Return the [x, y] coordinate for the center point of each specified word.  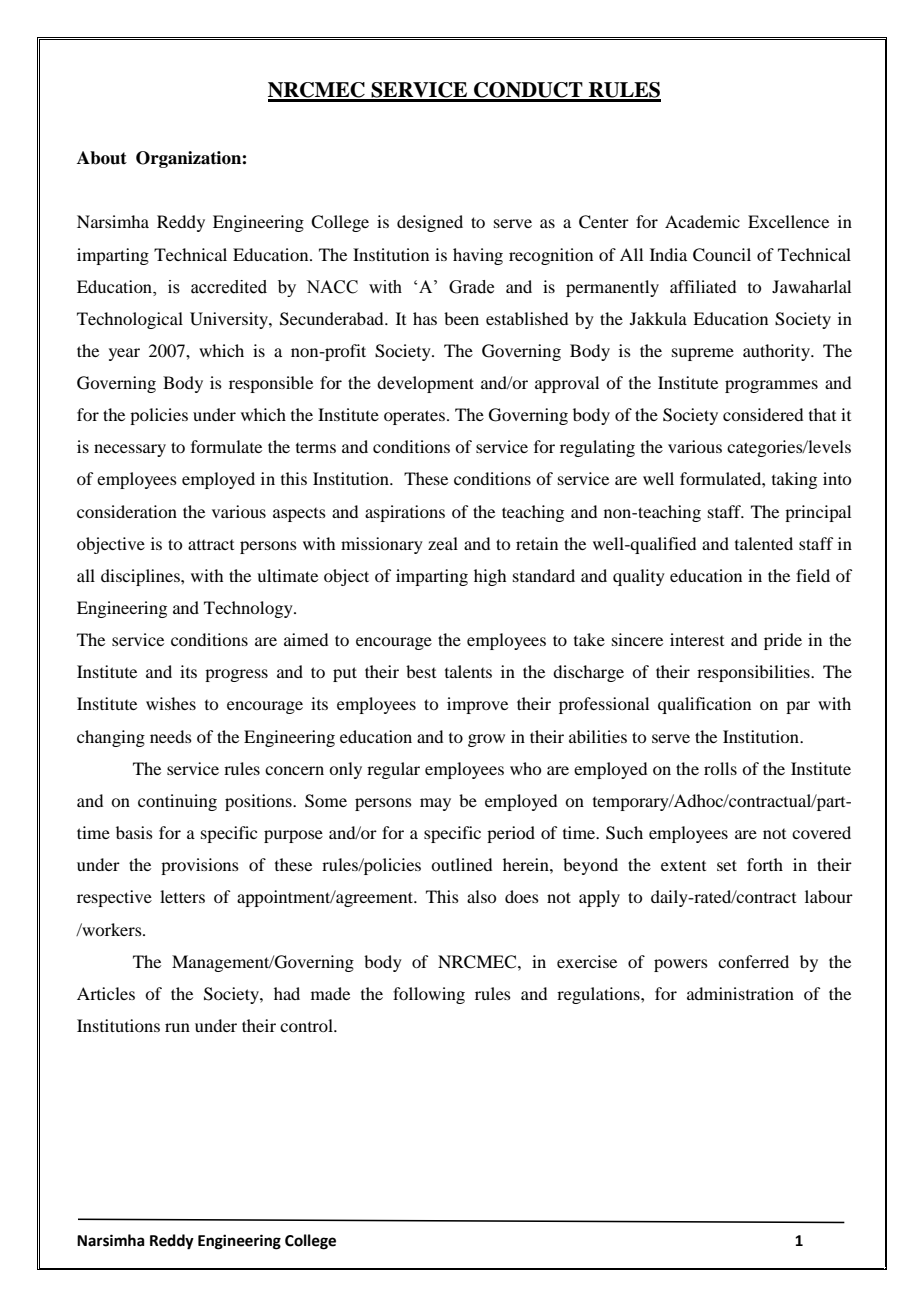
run [177, 1027]
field [813, 575]
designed [430, 223]
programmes [771, 386]
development [425, 384]
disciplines [141, 577]
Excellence [788, 221]
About [102, 158]
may [435, 804]
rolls [720, 768]
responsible [271, 384]
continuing [177, 802]
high [490, 577]
